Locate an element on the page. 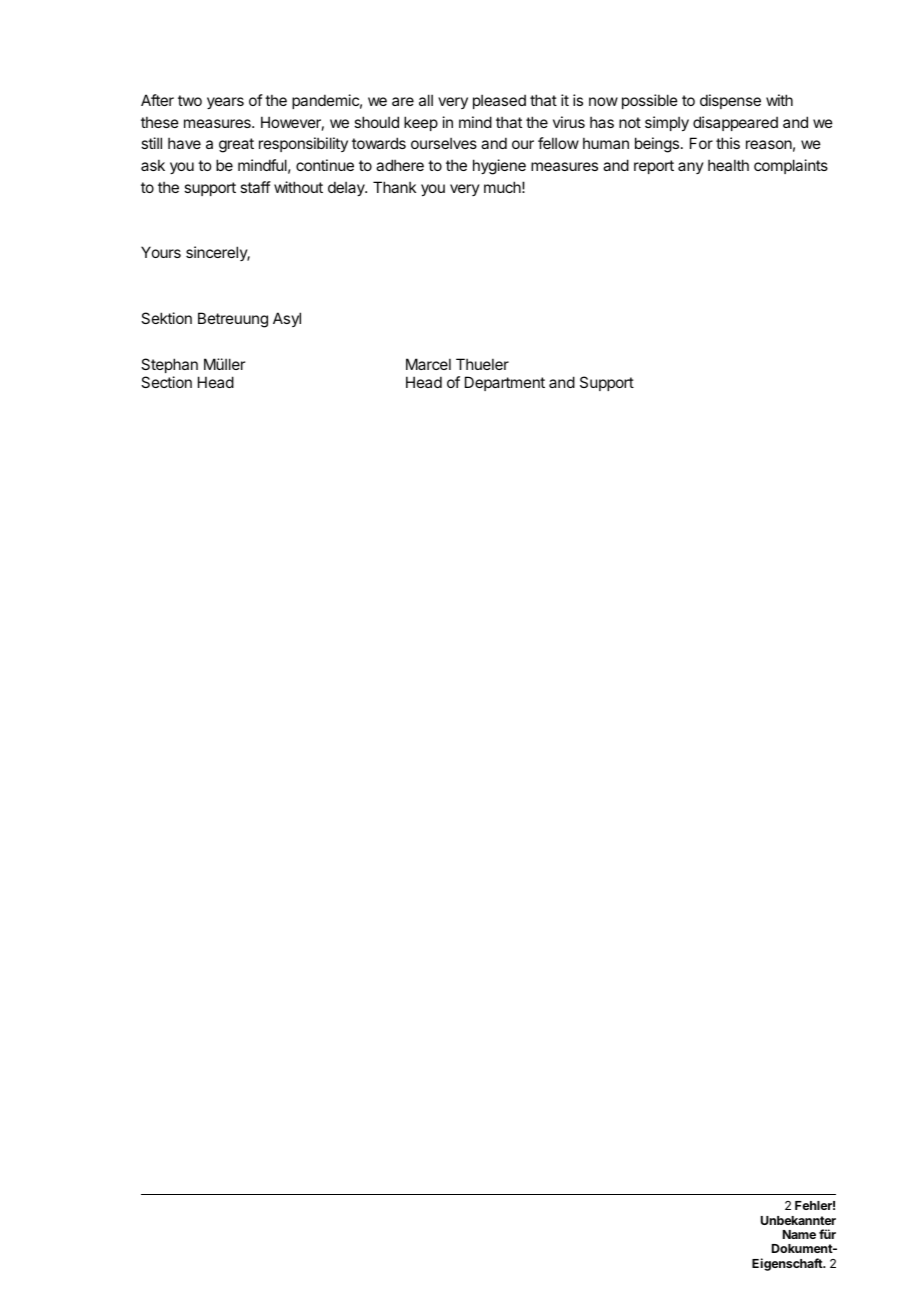  any is located at coordinates (691, 168).
